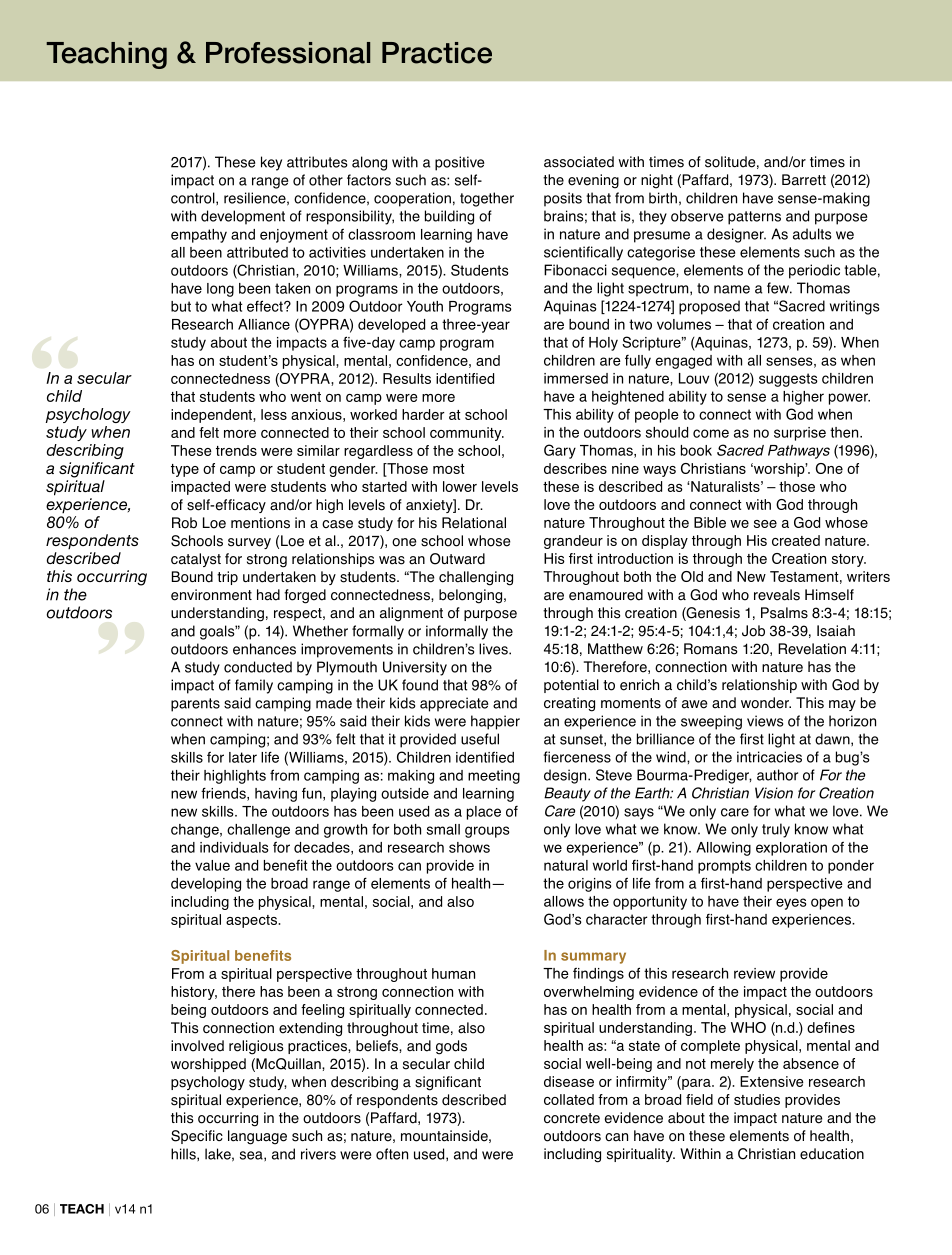  I want to click on Alliance, so click(264, 324).
